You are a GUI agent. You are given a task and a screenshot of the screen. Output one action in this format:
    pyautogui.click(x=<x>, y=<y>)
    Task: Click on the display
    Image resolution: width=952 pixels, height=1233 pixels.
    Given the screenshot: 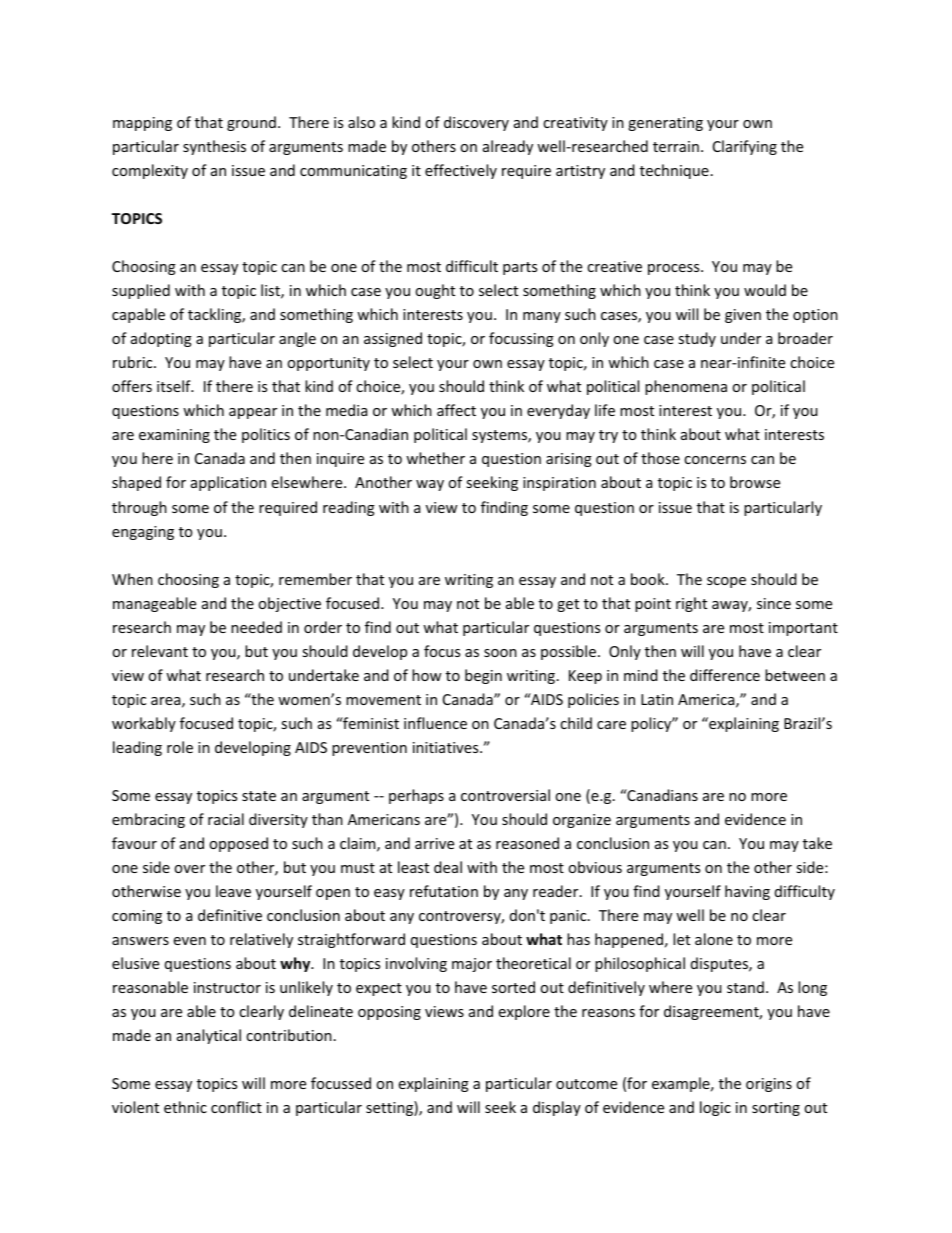 What is the action you would take?
    pyautogui.click(x=557, y=1108)
